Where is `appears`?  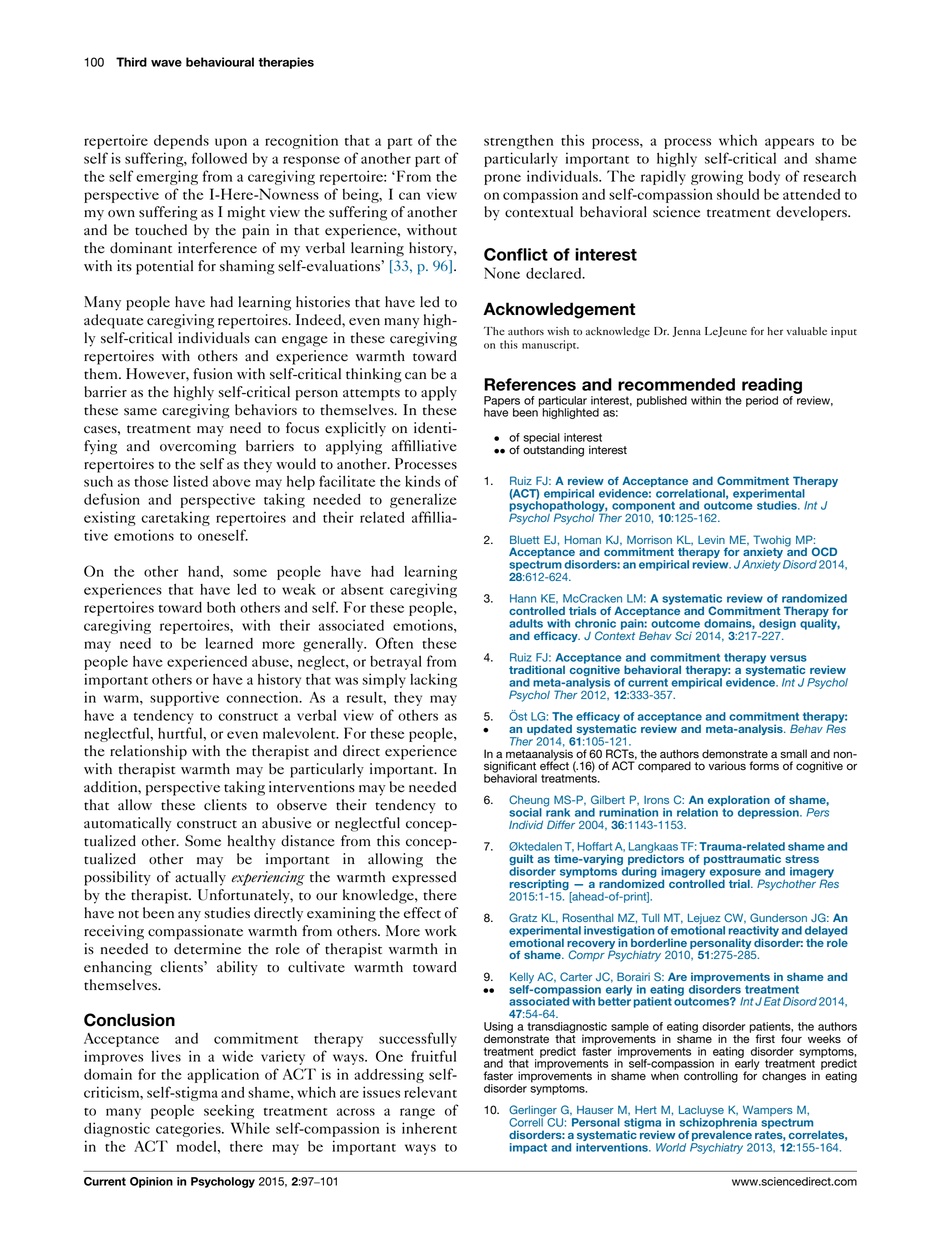 appears is located at coordinates (789, 143).
